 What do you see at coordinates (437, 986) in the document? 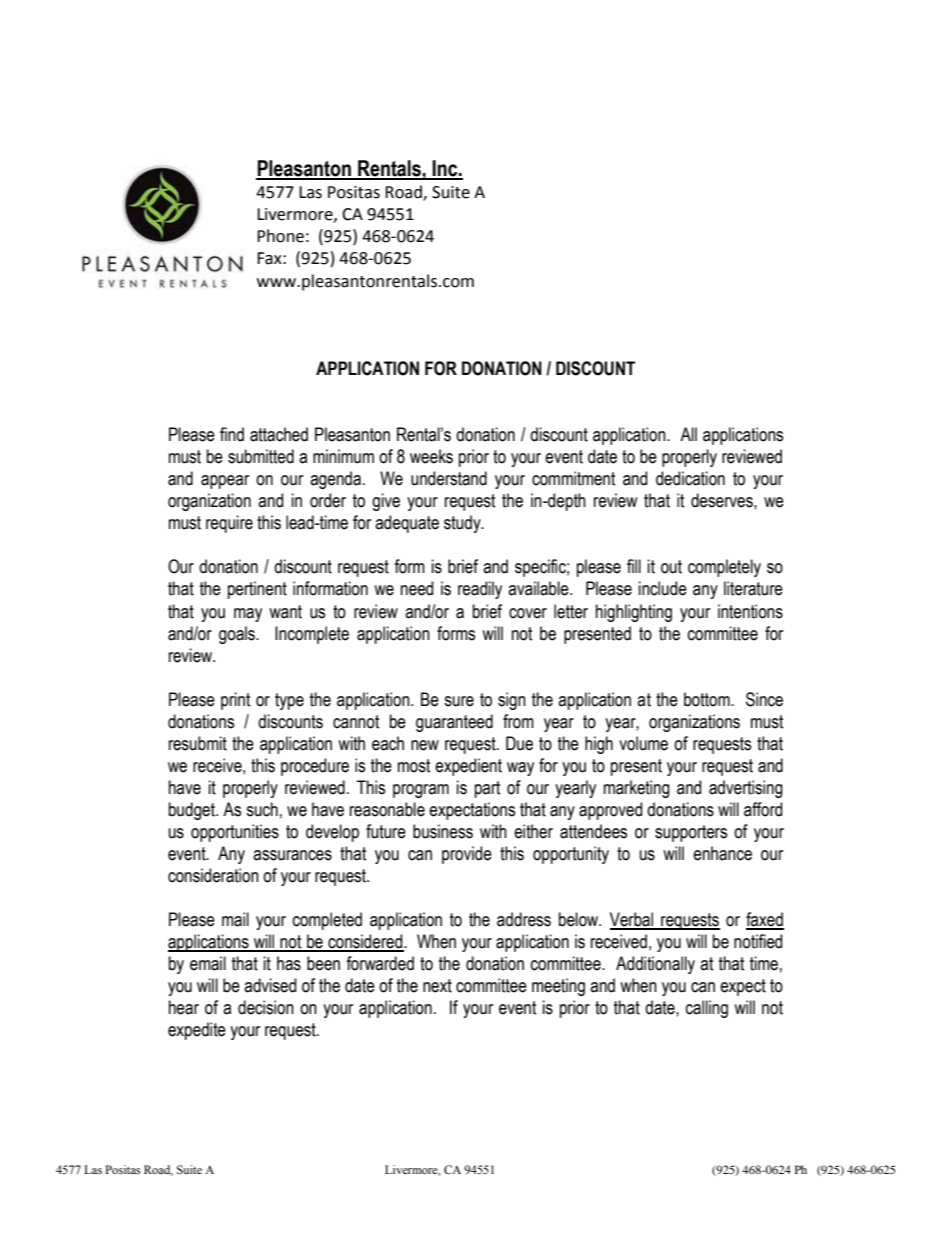
I see `next` at bounding box center [437, 986].
